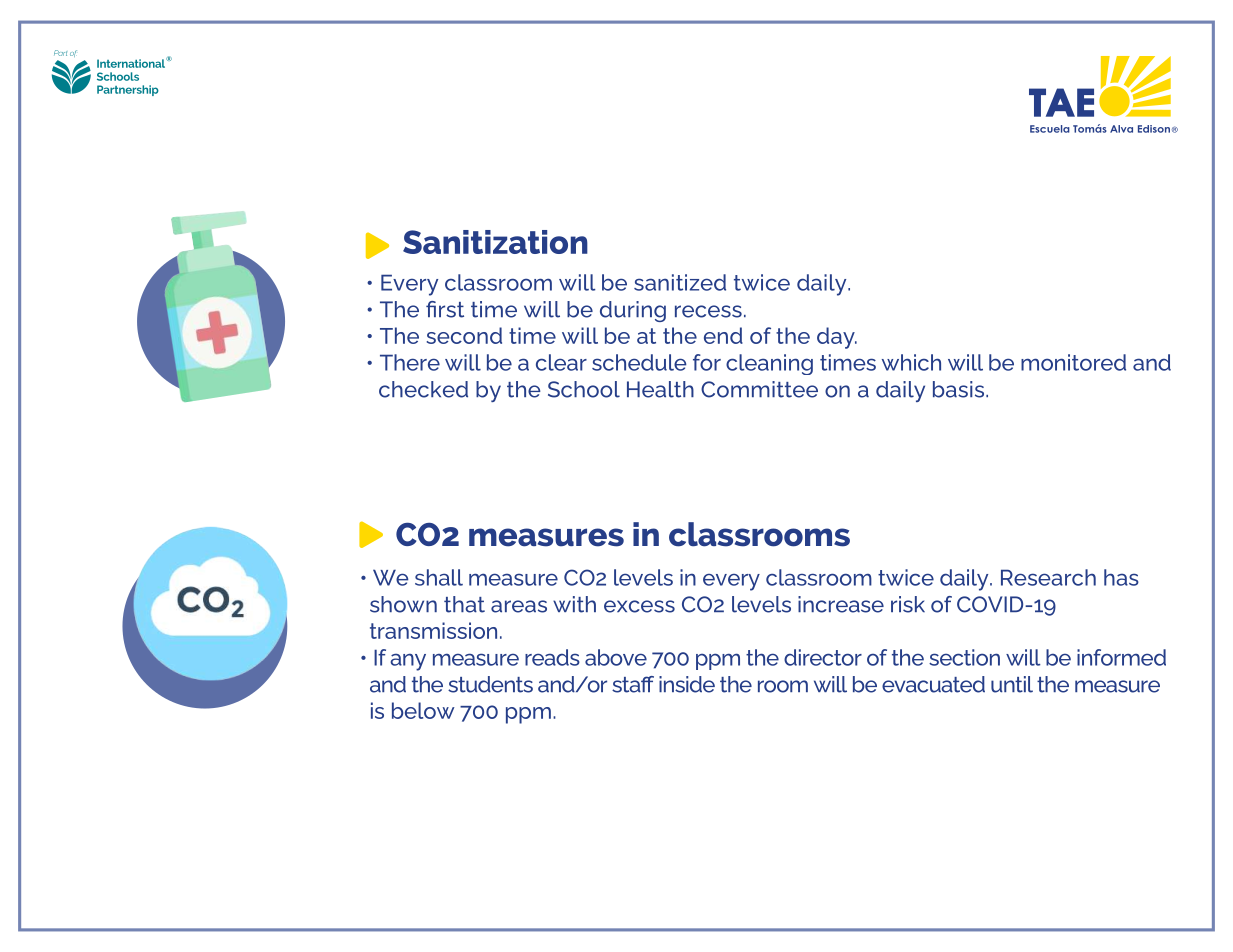 This screenshot has width=1233, height=952. What do you see at coordinates (1012, 684) in the screenshot?
I see `until` at bounding box center [1012, 684].
